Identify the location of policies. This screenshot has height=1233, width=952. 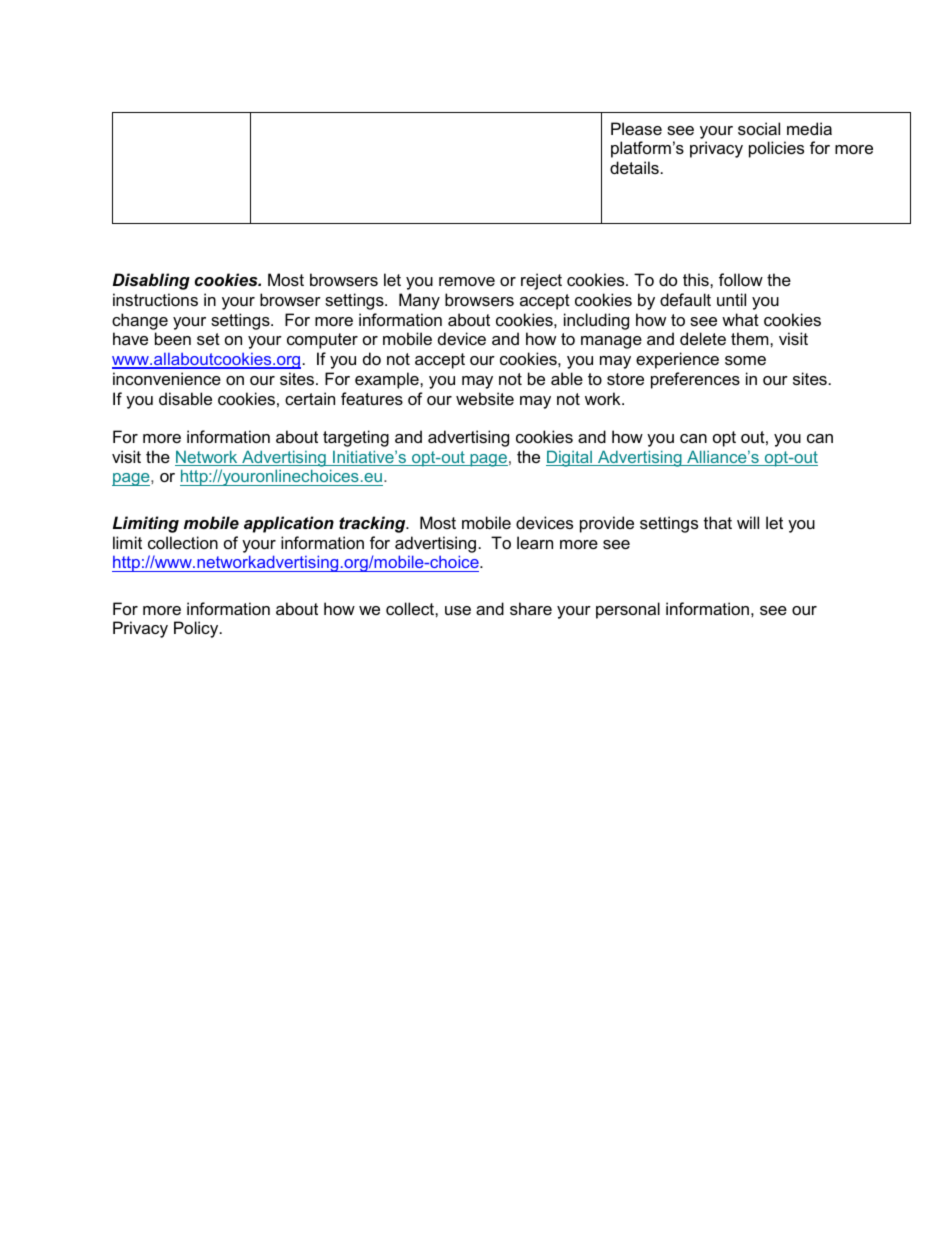
(776, 149).
